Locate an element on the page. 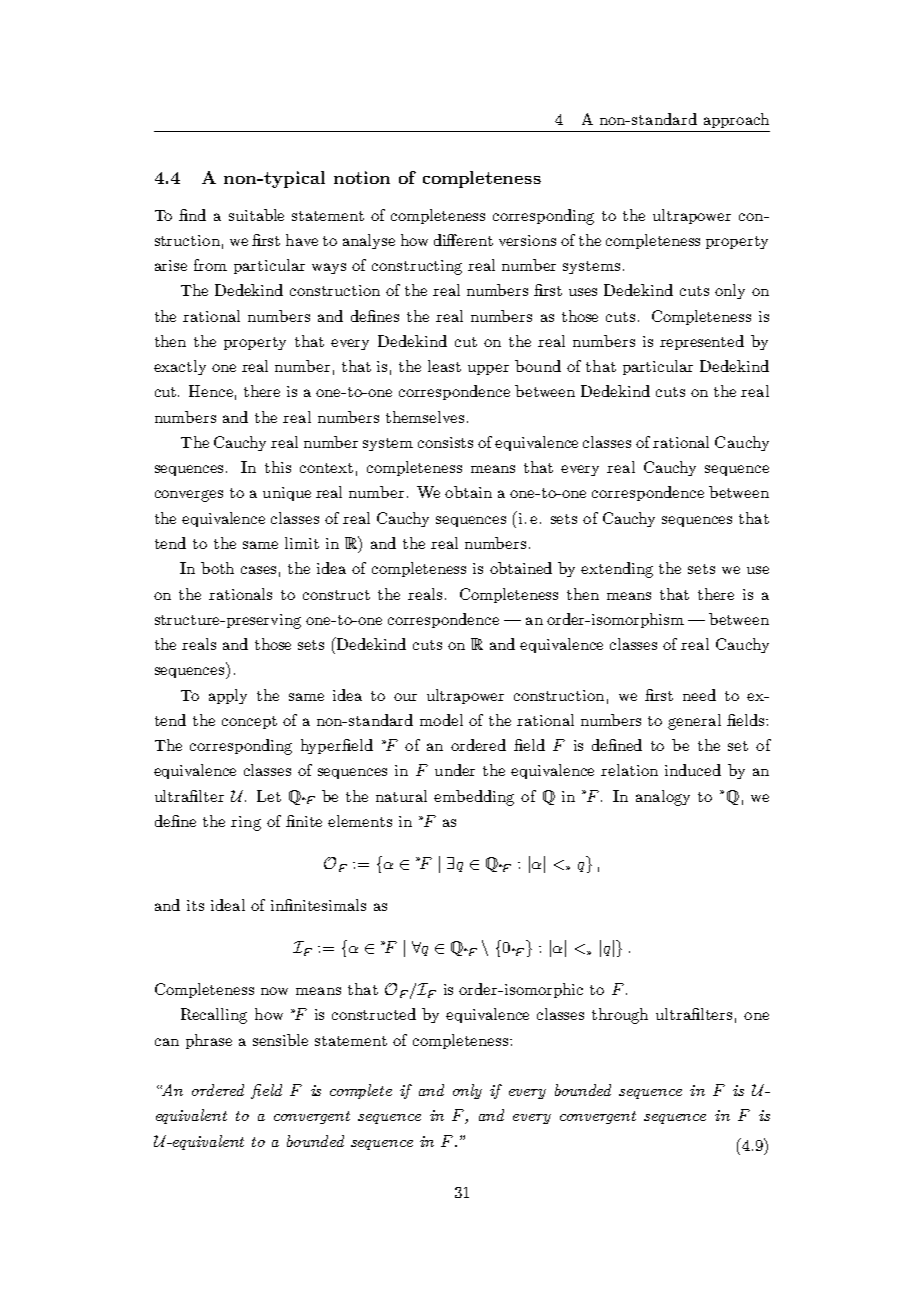 The image size is (924, 1308). suitable is located at coordinates (256, 215).
